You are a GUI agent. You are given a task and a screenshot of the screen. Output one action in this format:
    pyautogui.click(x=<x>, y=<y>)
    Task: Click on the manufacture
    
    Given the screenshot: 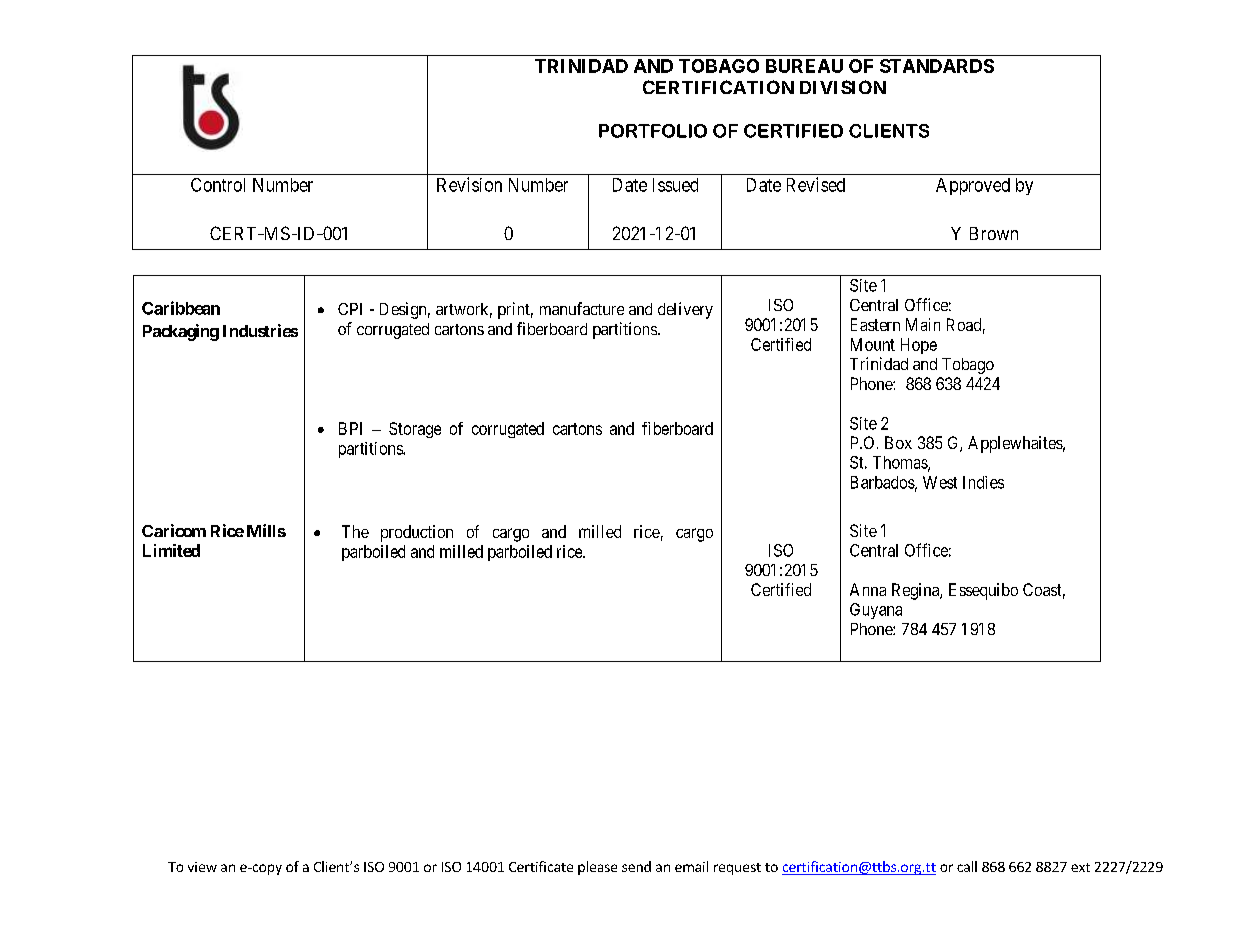 What is the action you would take?
    pyautogui.click(x=582, y=308)
